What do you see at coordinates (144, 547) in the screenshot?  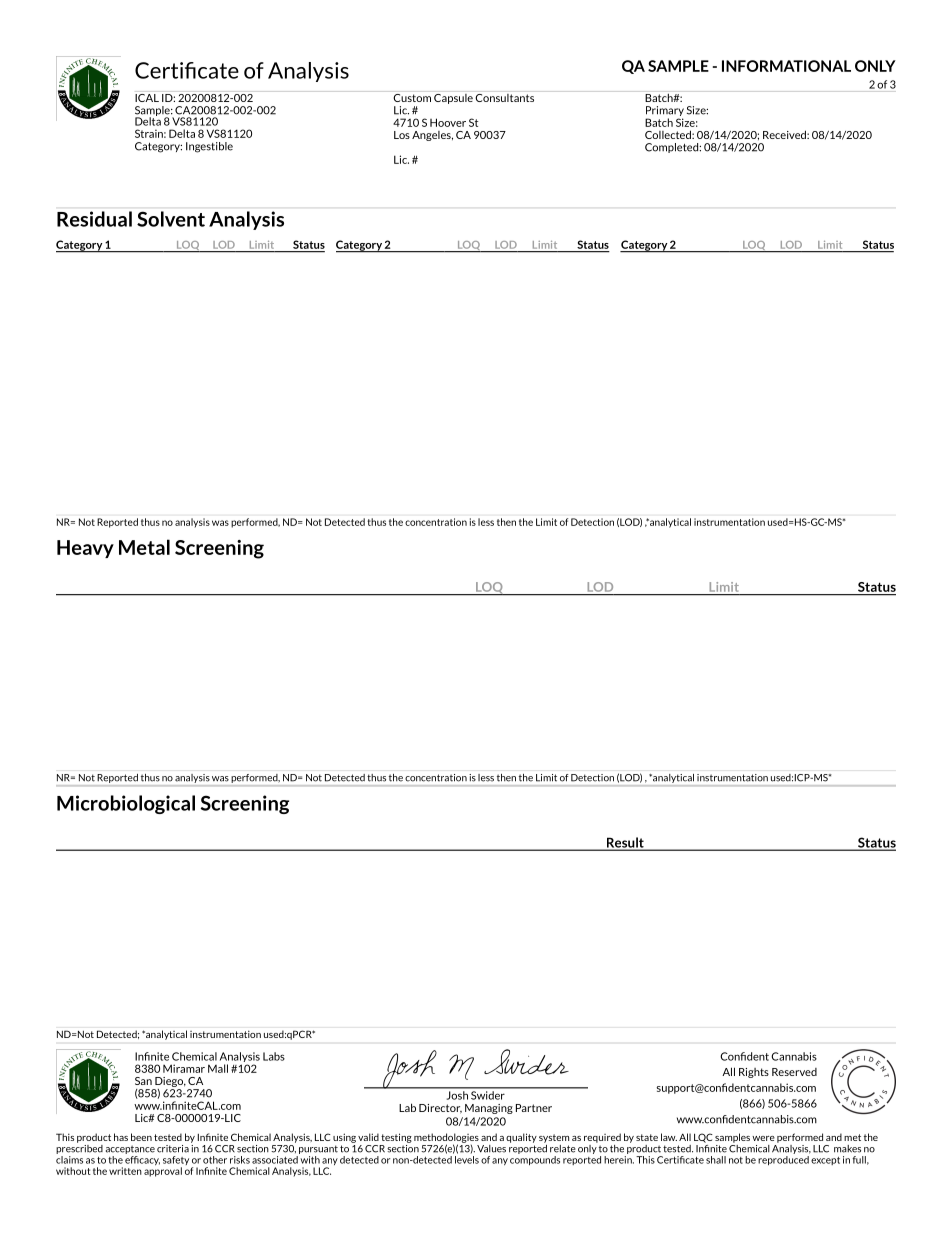 I see `Metal` at bounding box center [144, 547].
